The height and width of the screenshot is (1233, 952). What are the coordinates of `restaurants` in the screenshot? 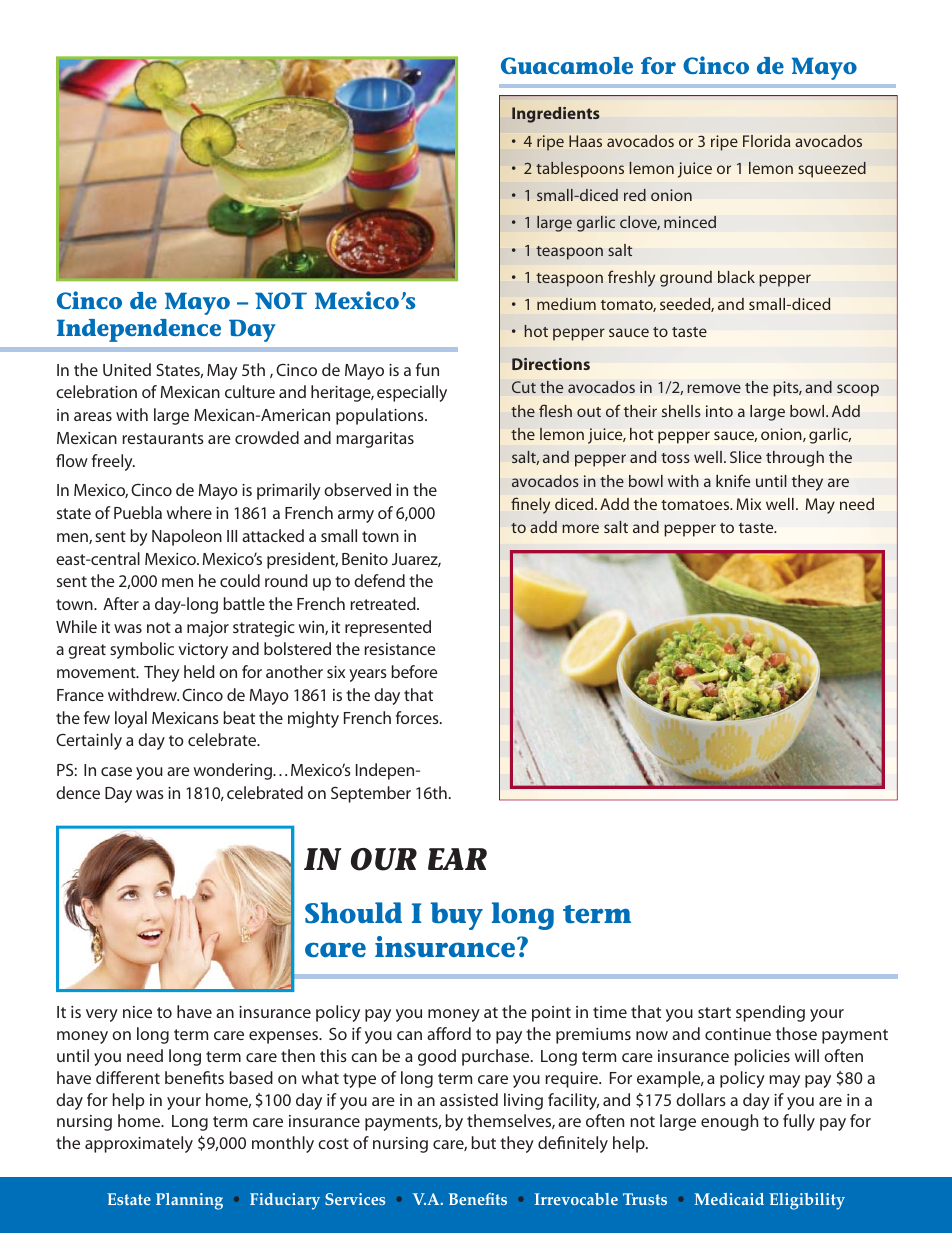 It's located at (163, 438).
